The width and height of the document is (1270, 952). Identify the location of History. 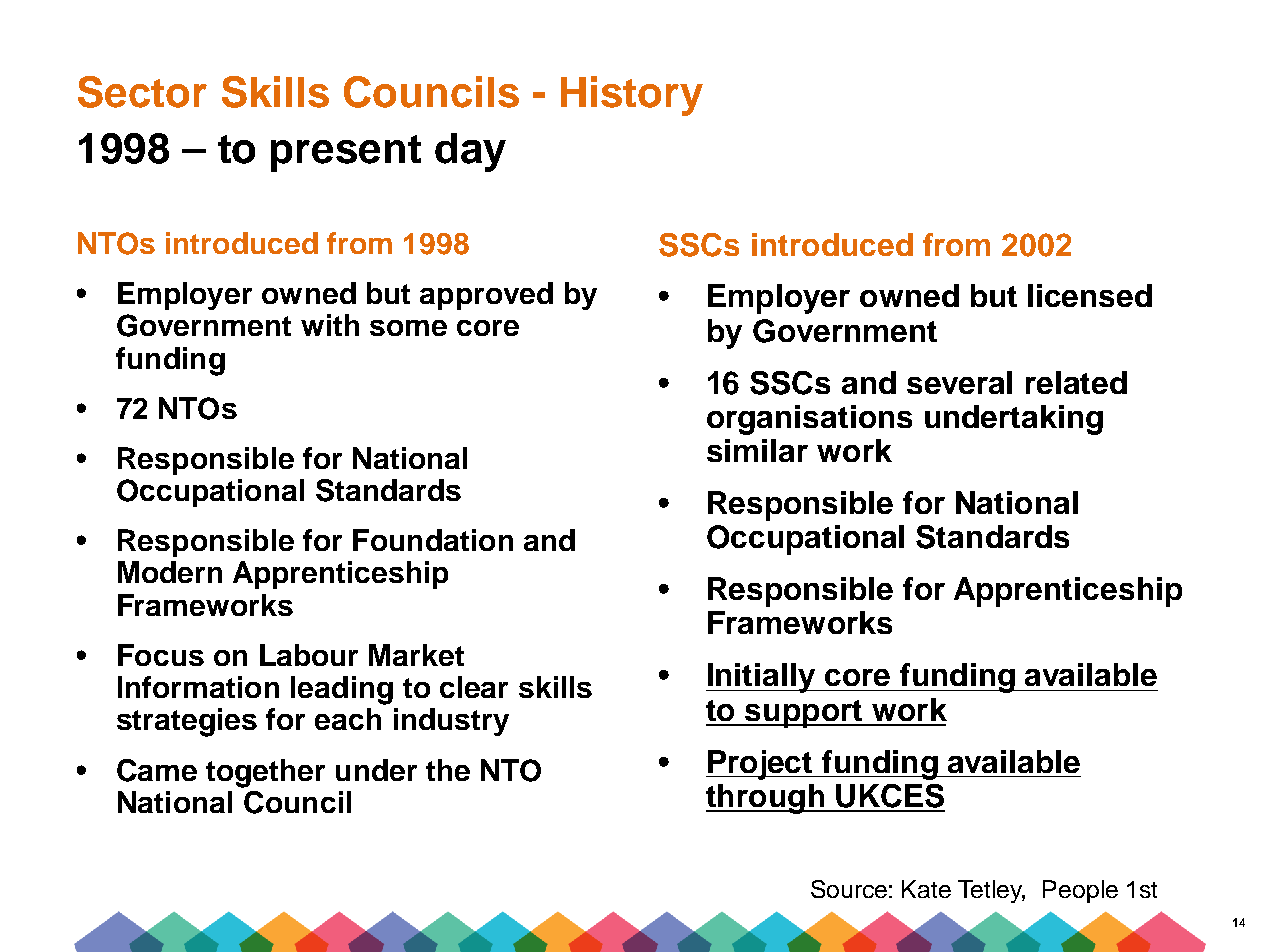
(632, 96).
